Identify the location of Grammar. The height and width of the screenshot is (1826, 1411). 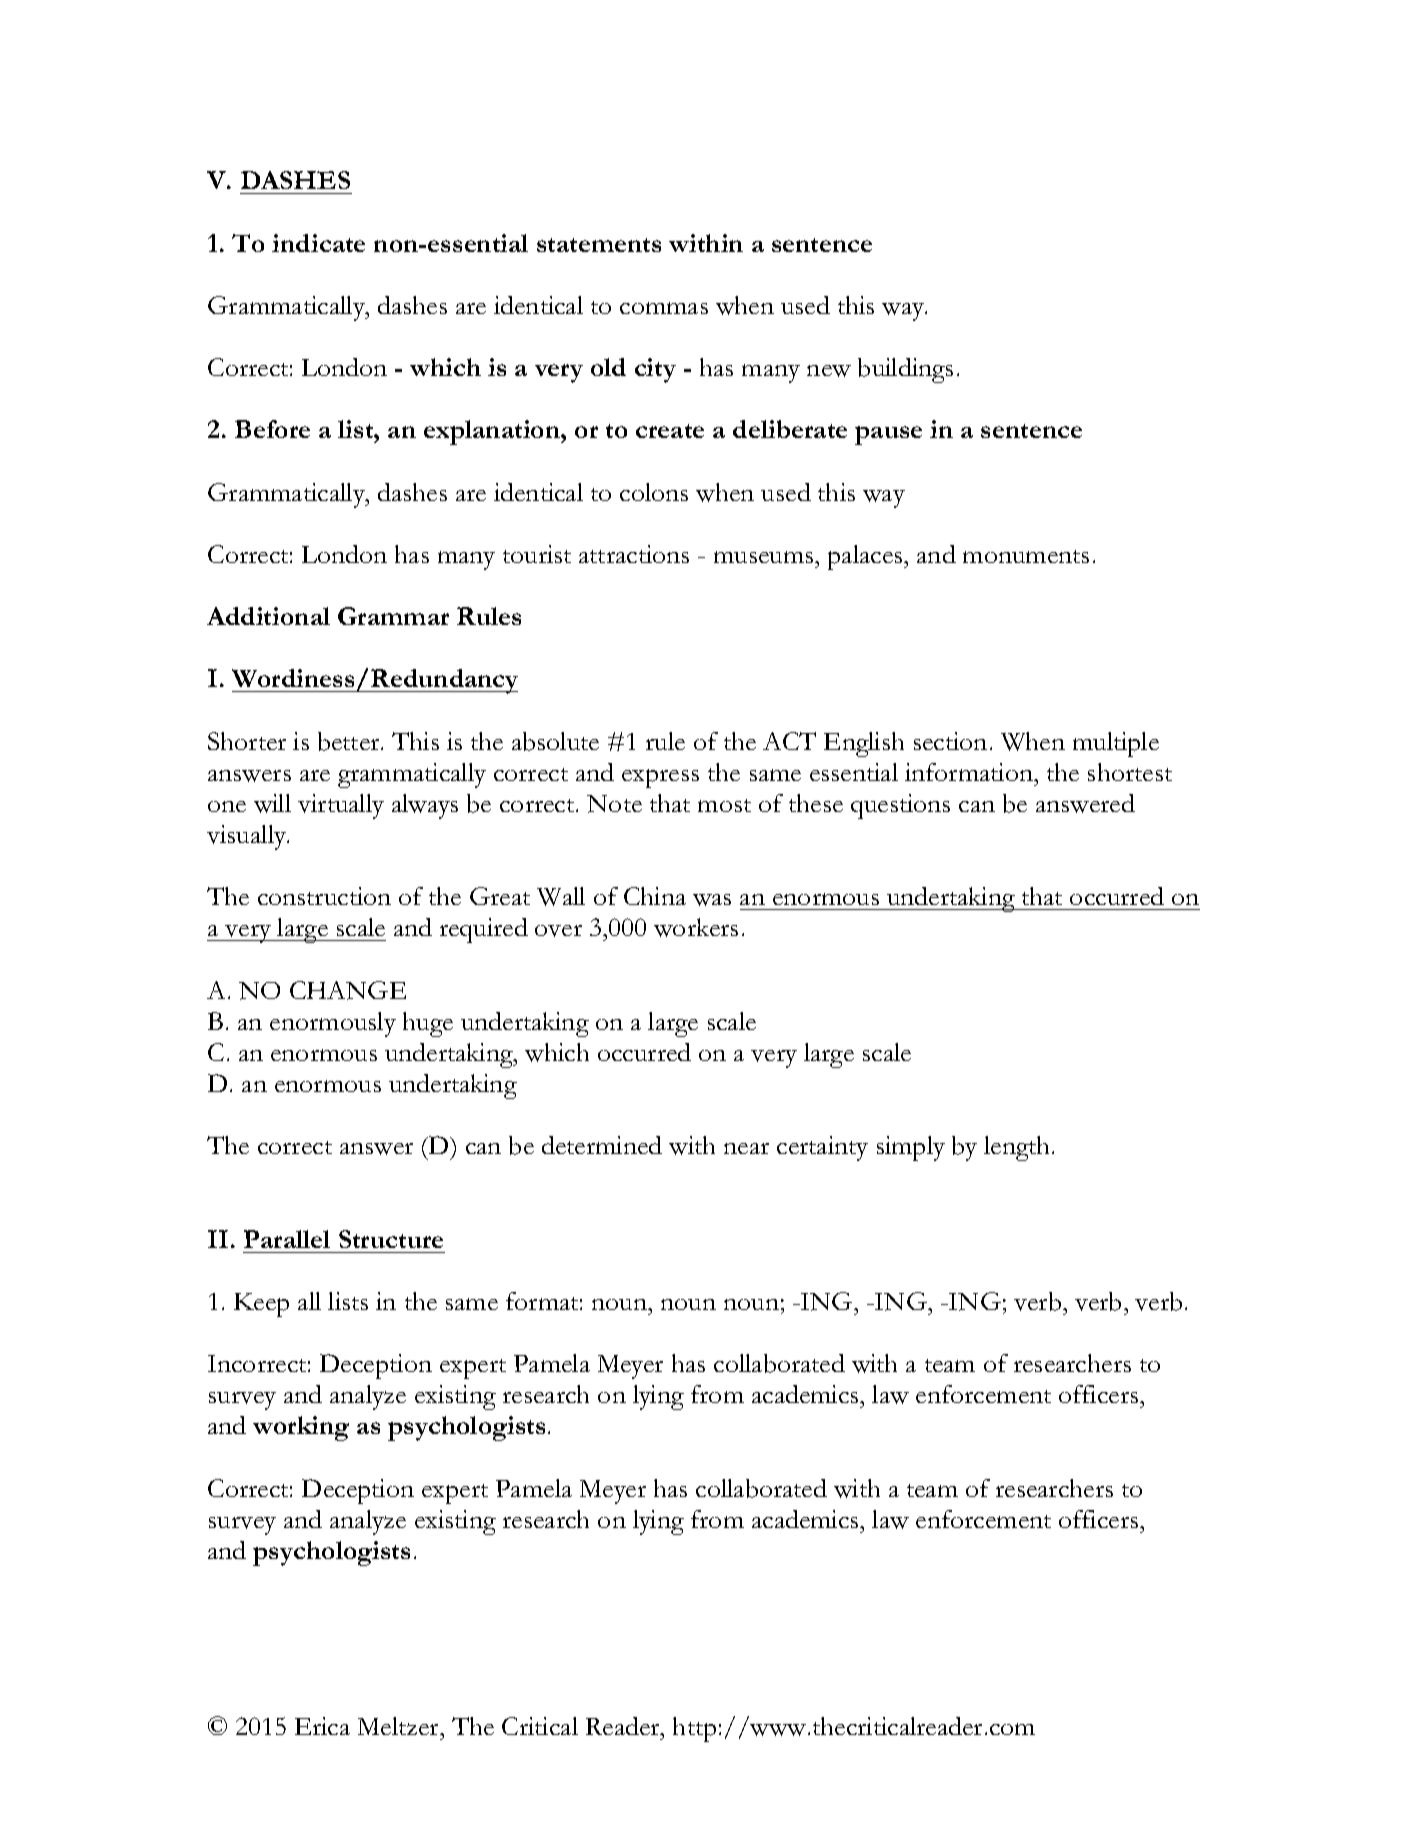
(393, 616).
